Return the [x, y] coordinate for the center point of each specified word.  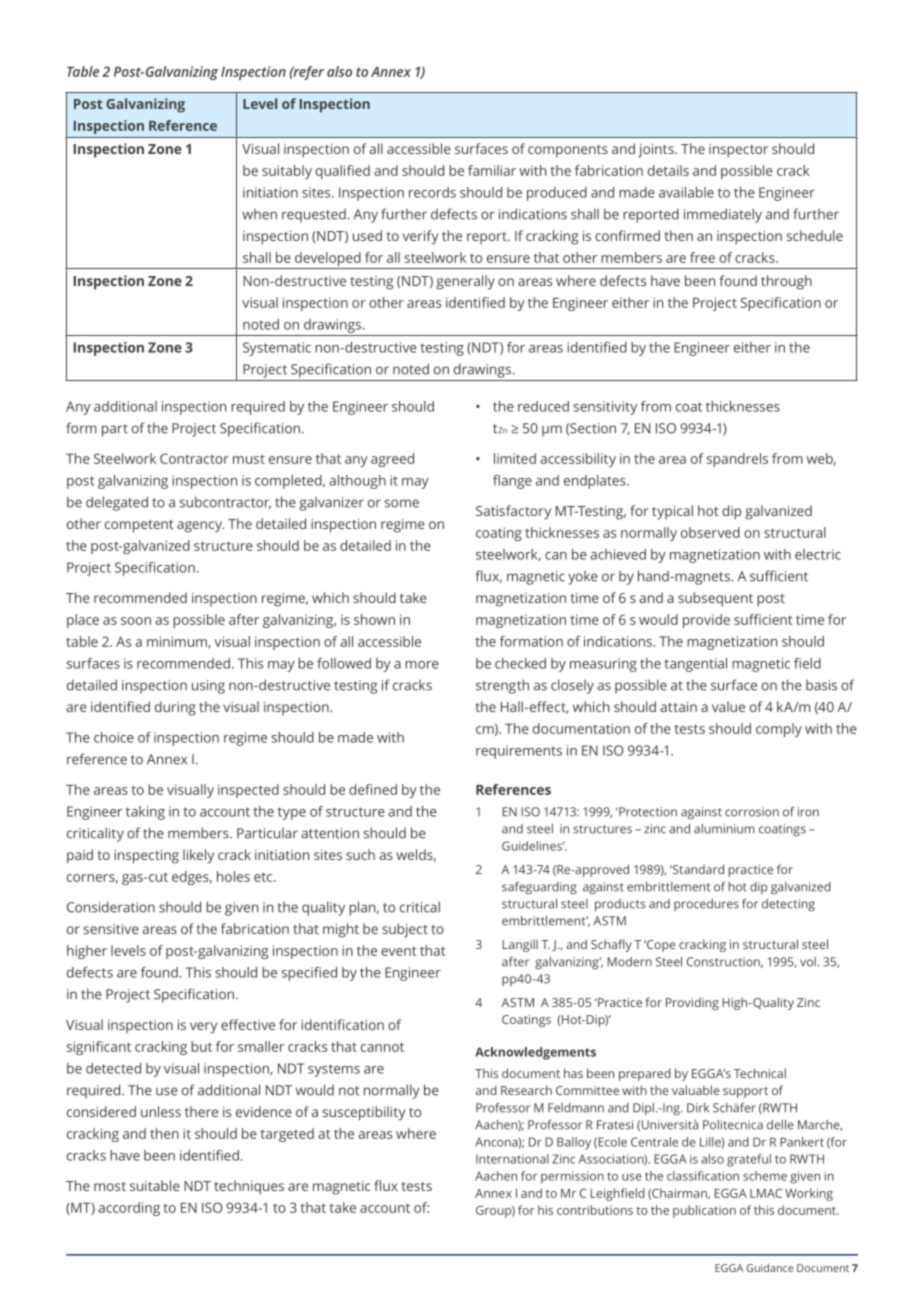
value [728, 706]
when [259, 214]
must [249, 459]
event [399, 951]
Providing [692, 1004]
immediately [723, 215]
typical [672, 512]
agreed [392, 460]
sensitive [111, 929]
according [129, 1209]
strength [502, 686]
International [512, 1159]
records [432, 192]
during [175, 708]
